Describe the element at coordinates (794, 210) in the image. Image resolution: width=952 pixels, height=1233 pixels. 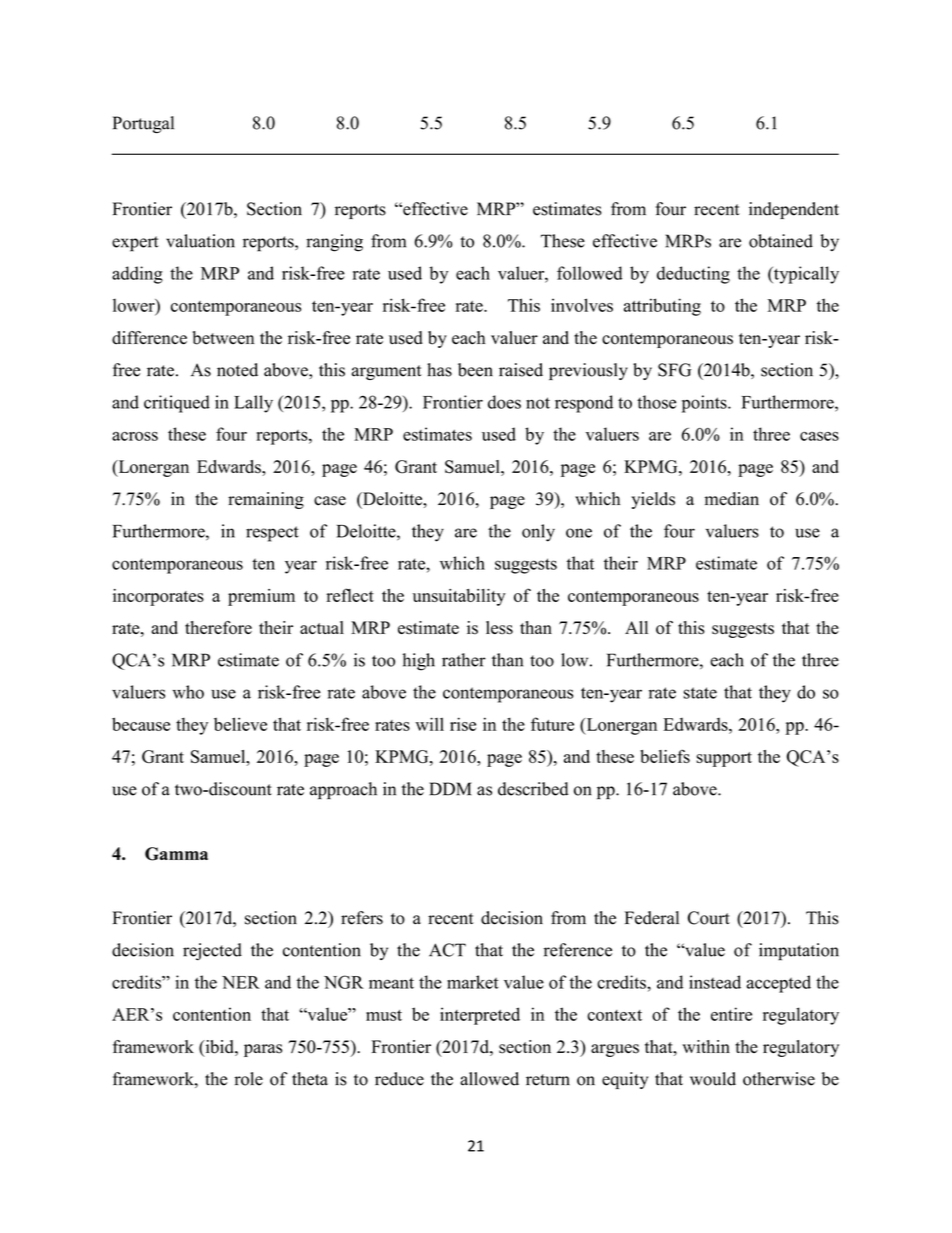
I see `independent` at that location.
